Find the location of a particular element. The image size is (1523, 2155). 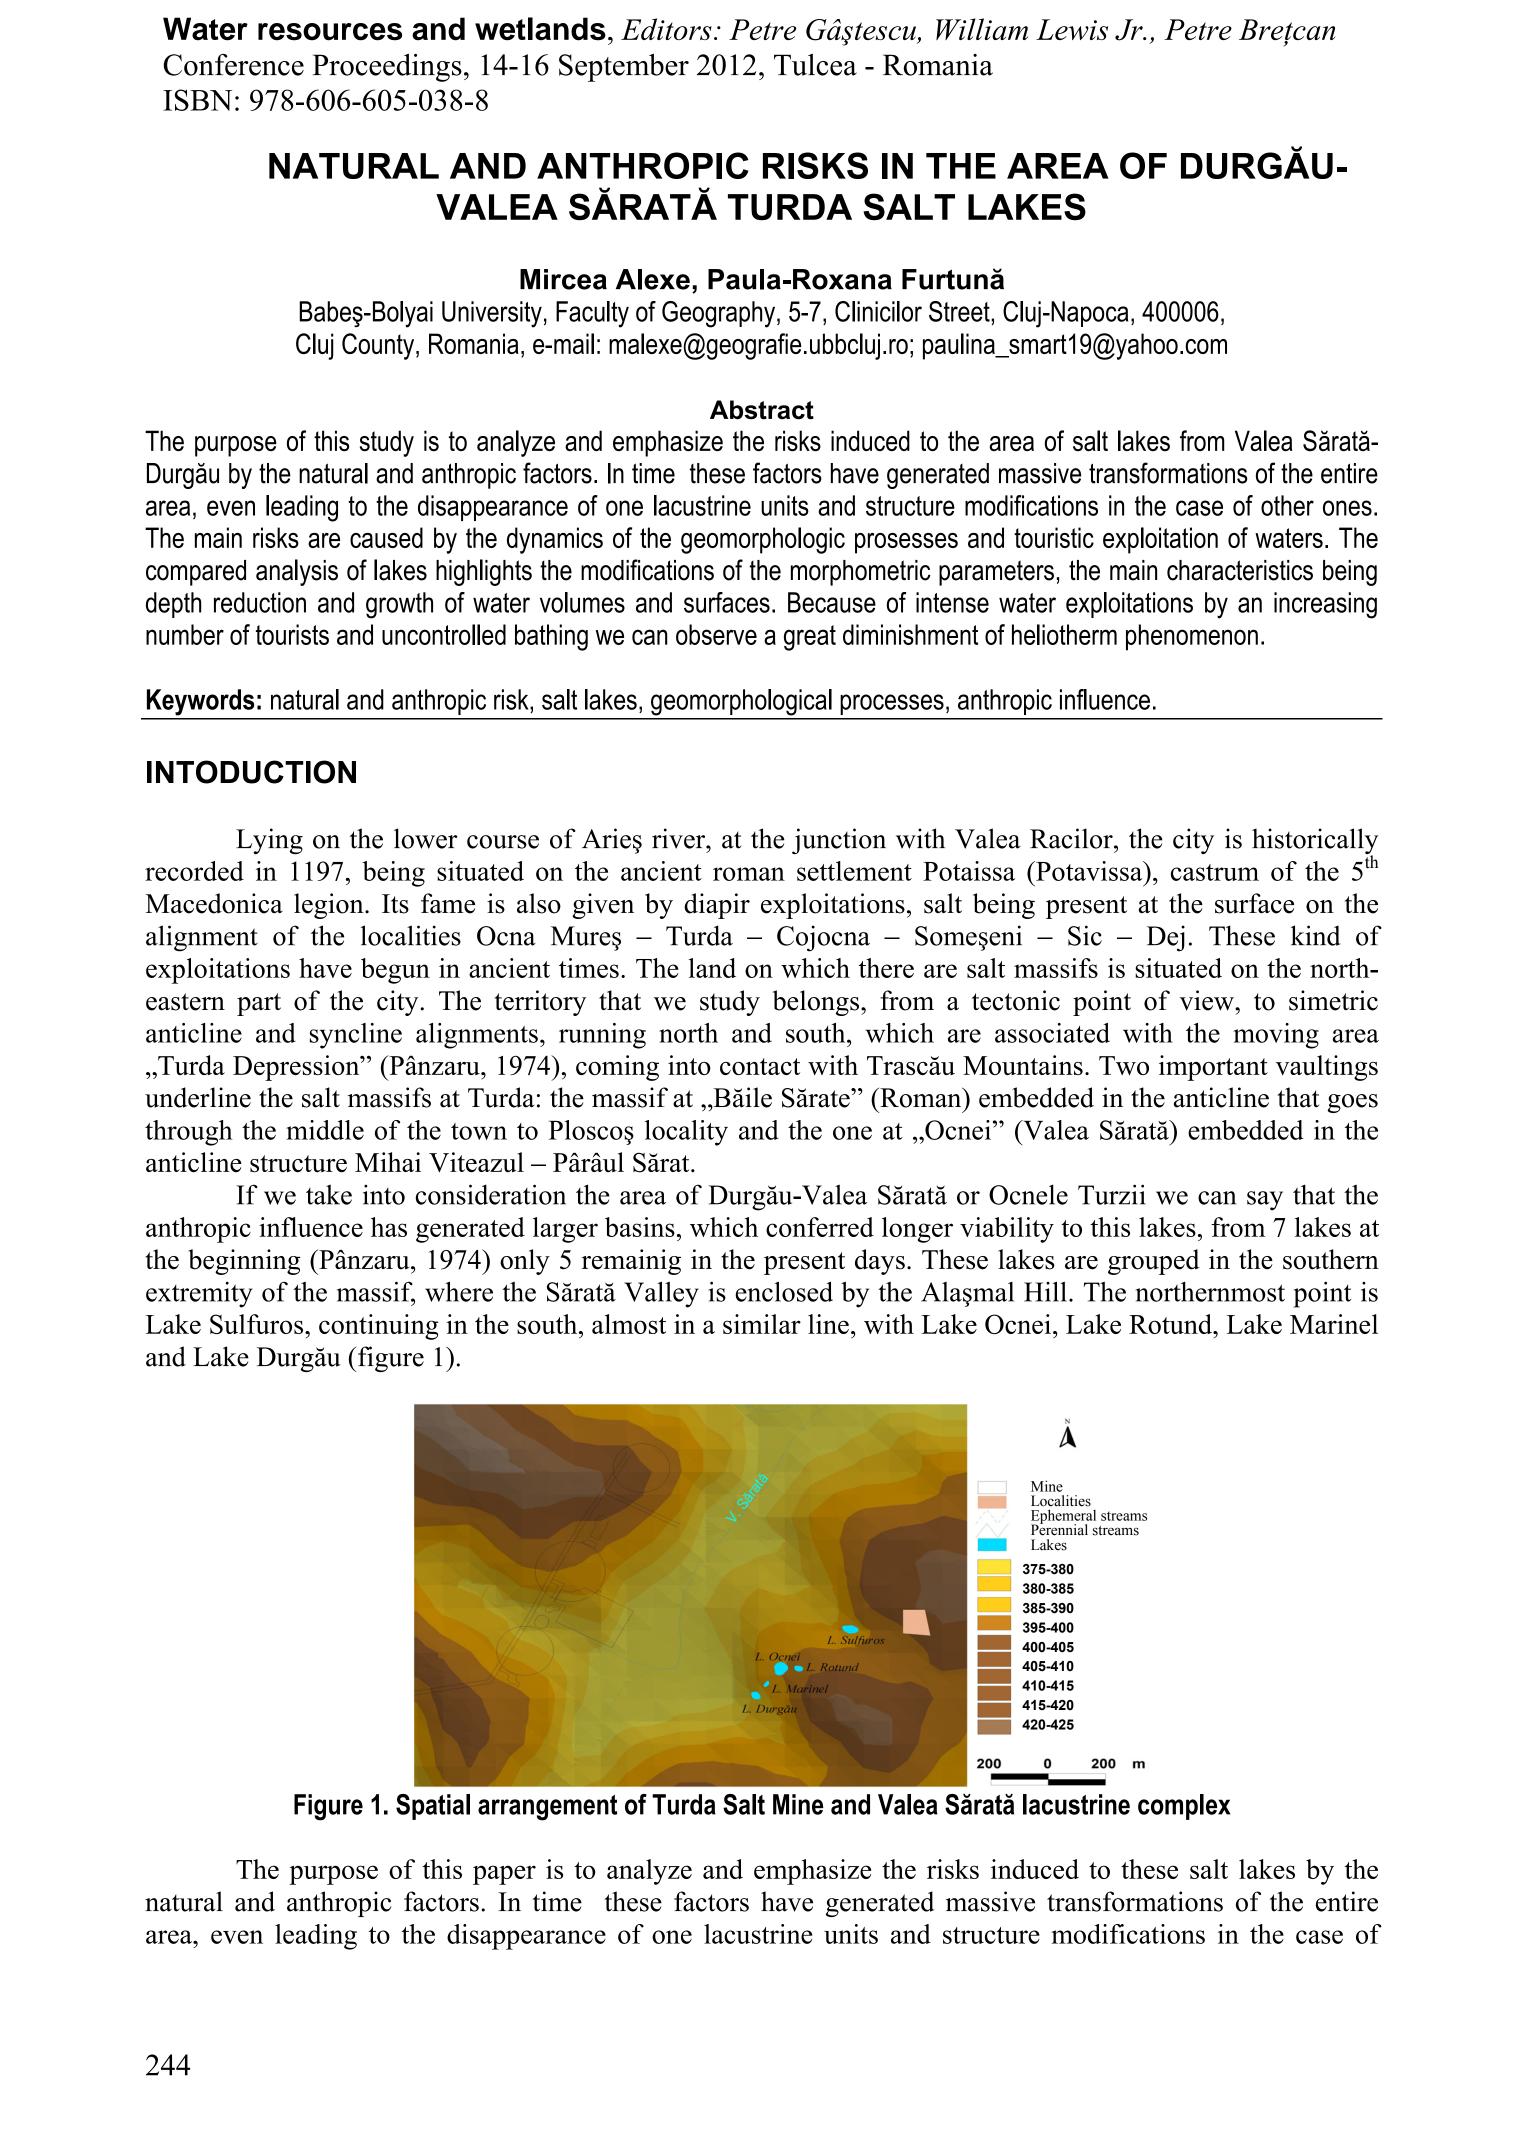

Editors is located at coordinates (666, 29).
